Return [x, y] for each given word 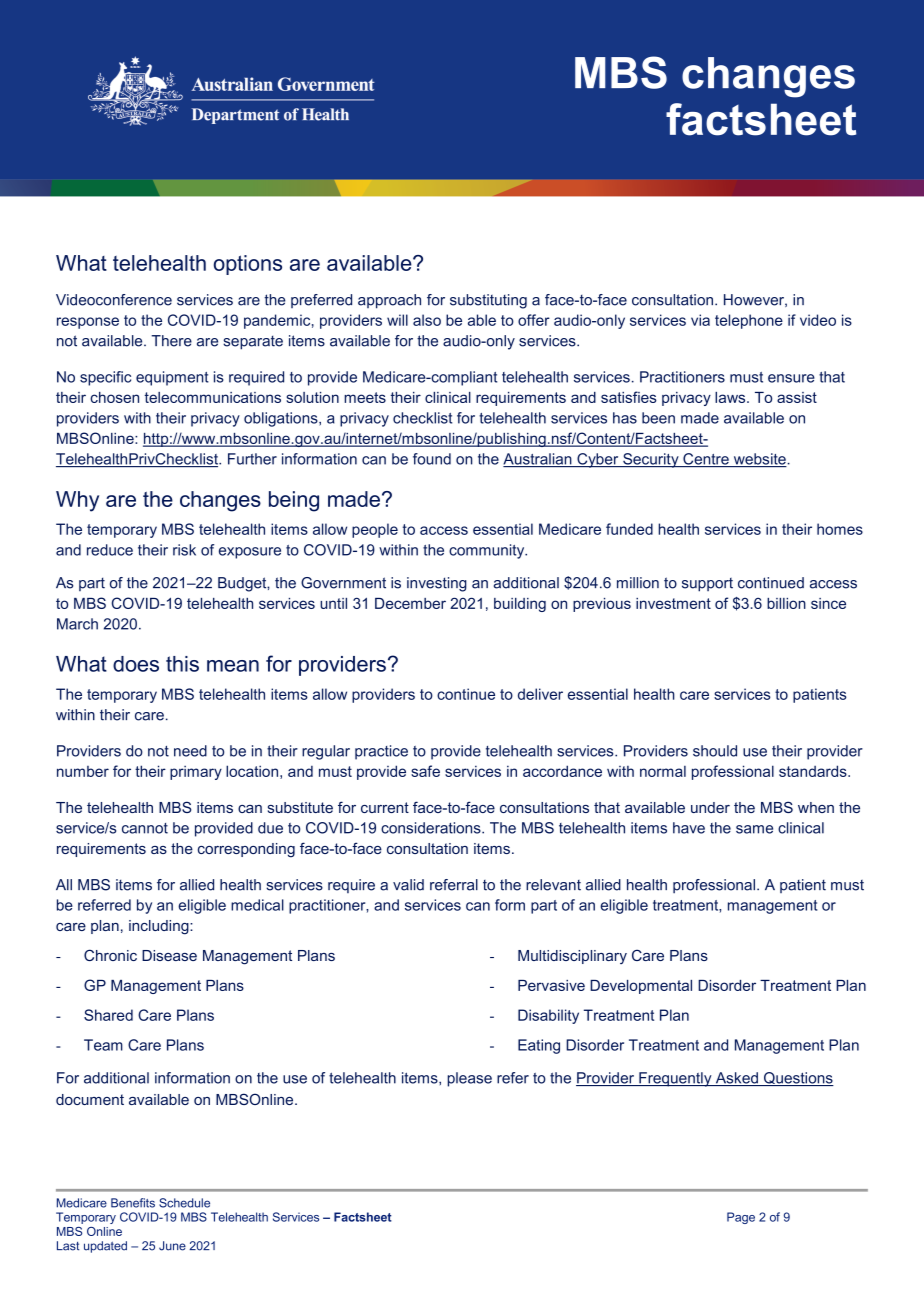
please [469, 1079]
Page [741, 1218]
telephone [749, 321]
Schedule [184, 1203]
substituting [488, 301]
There [171, 341]
